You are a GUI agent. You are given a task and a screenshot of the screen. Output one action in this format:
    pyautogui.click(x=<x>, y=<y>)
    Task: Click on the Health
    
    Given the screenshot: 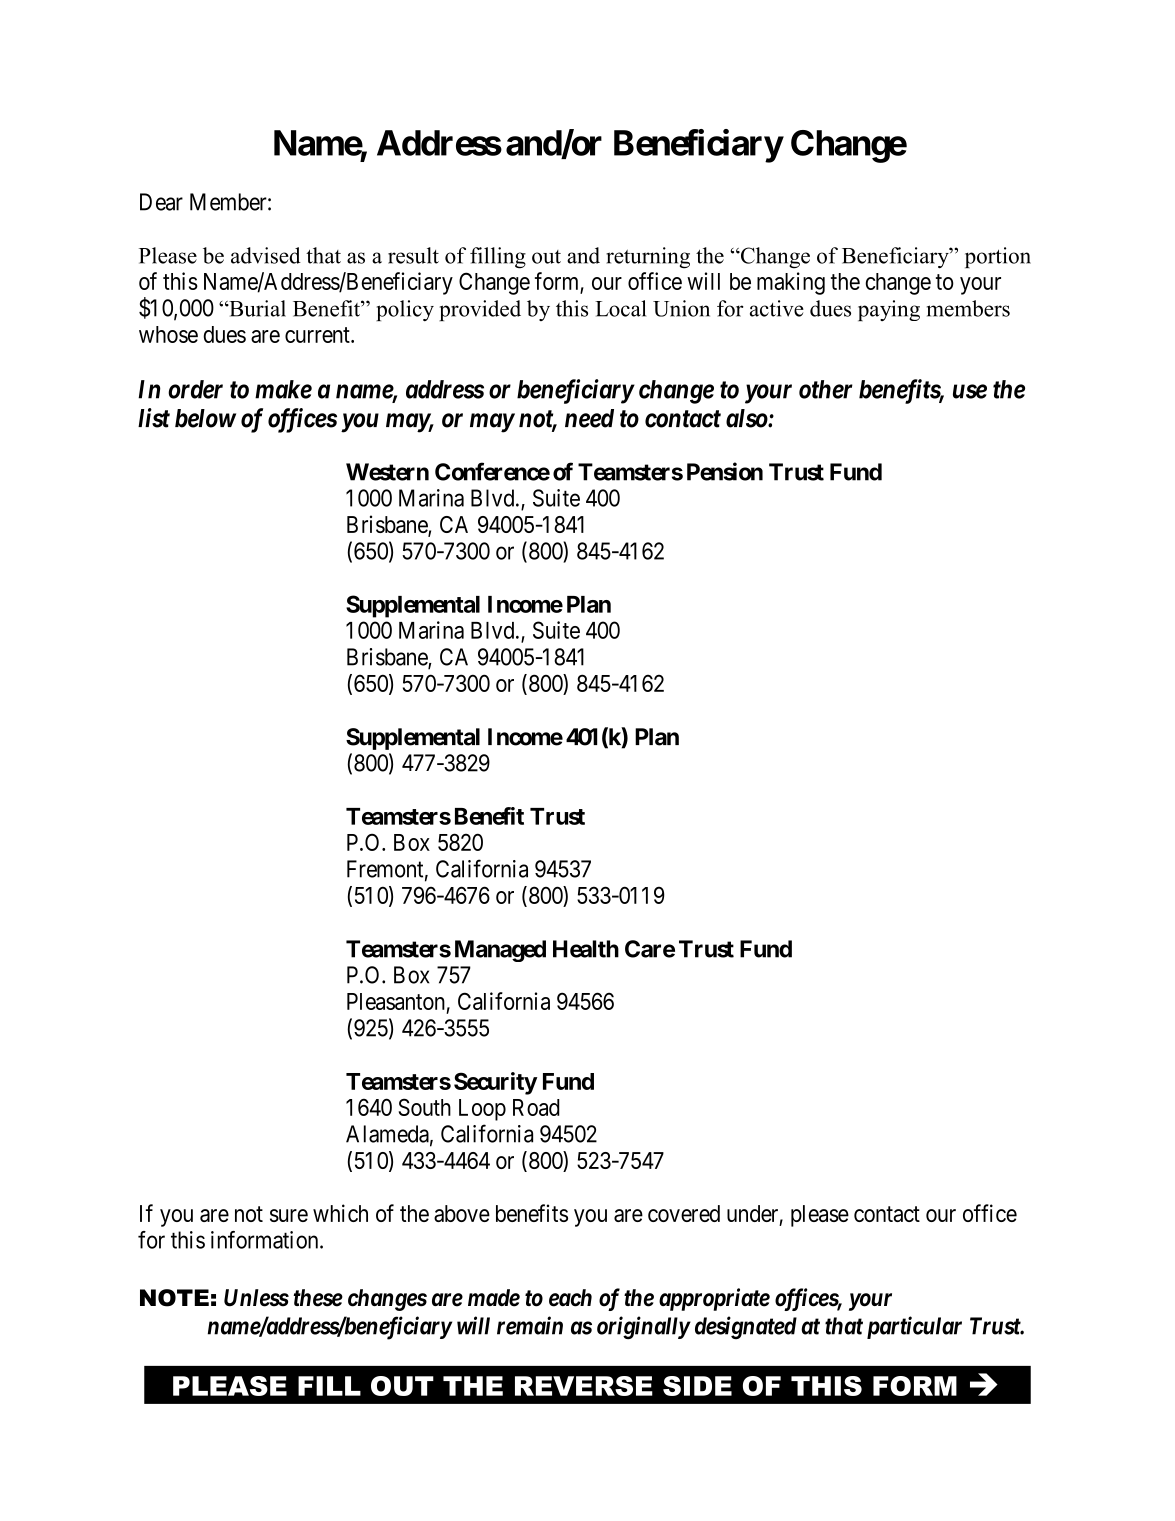 What is the action you would take?
    pyautogui.click(x=586, y=949)
